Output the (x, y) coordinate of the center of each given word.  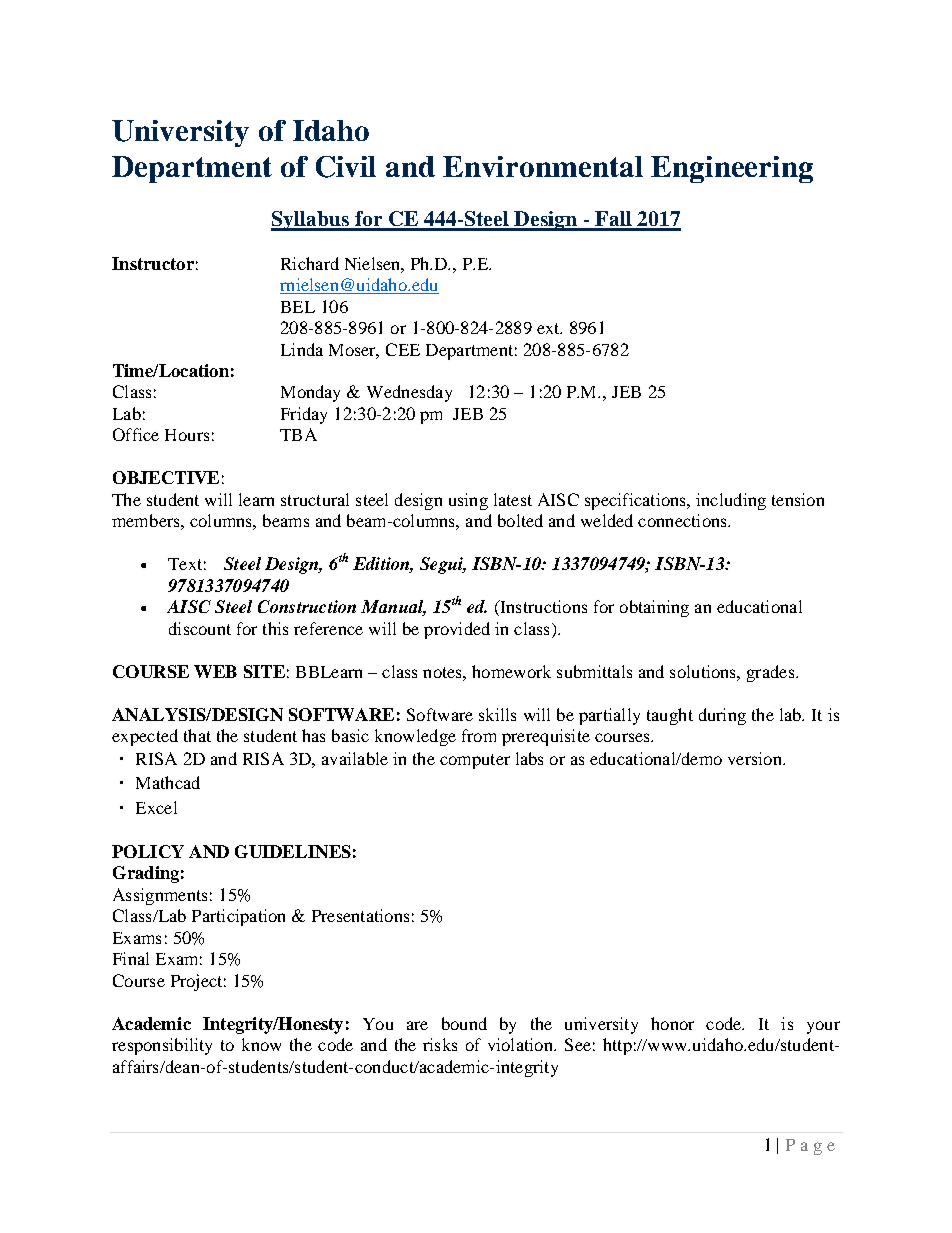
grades (772, 673)
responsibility (162, 1046)
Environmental (543, 166)
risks (440, 1044)
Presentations (360, 915)
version (756, 758)
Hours (187, 435)
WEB (215, 671)
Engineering (732, 169)
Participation (238, 917)
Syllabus (311, 221)
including (731, 501)
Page (810, 1147)
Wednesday (409, 393)
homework (511, 671)
